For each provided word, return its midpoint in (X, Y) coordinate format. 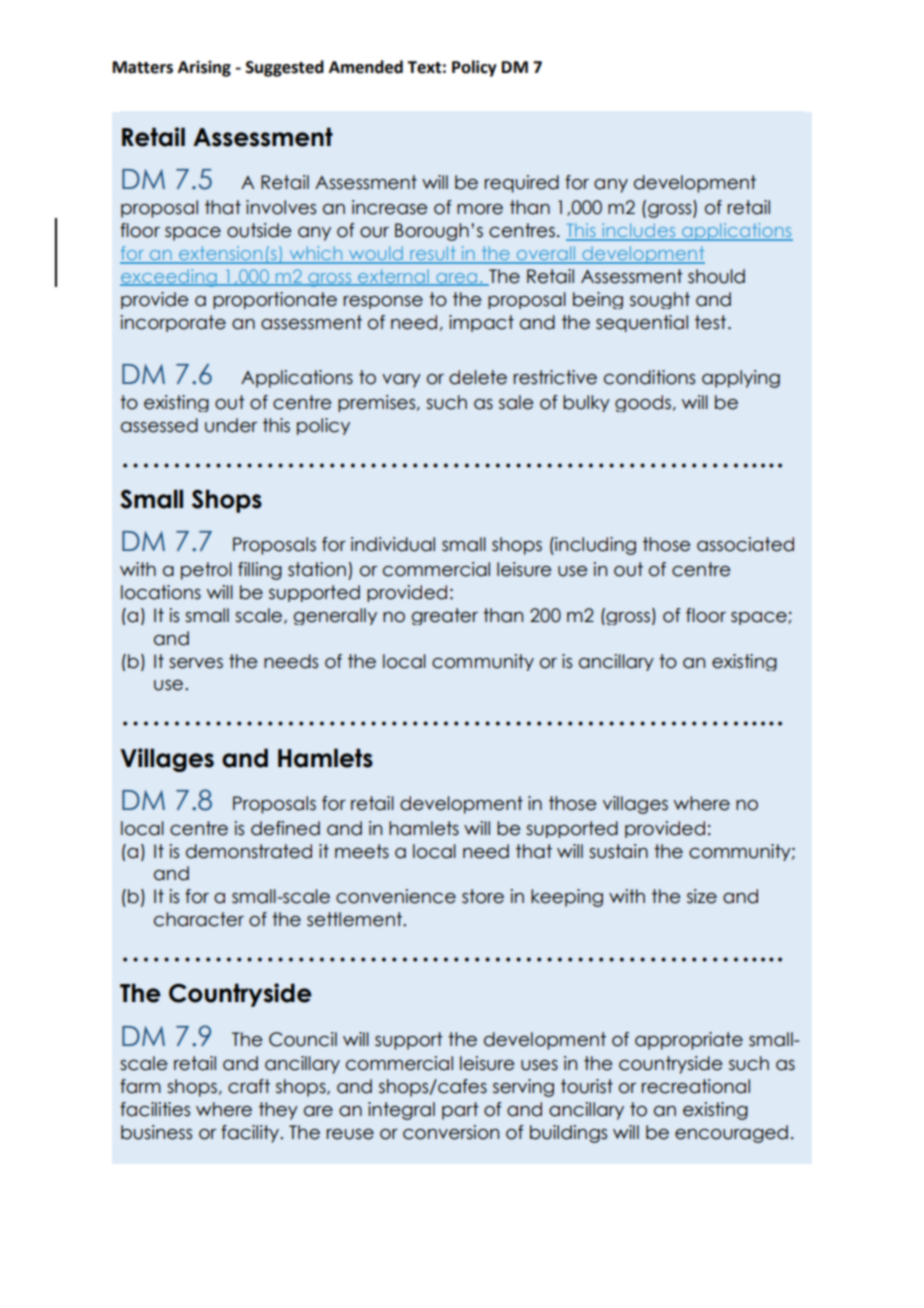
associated (745, 544)
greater (445, 616)
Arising (204, 69)
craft (249, 1086)
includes (639, 231)
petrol (206, 571)
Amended (366, 67)
